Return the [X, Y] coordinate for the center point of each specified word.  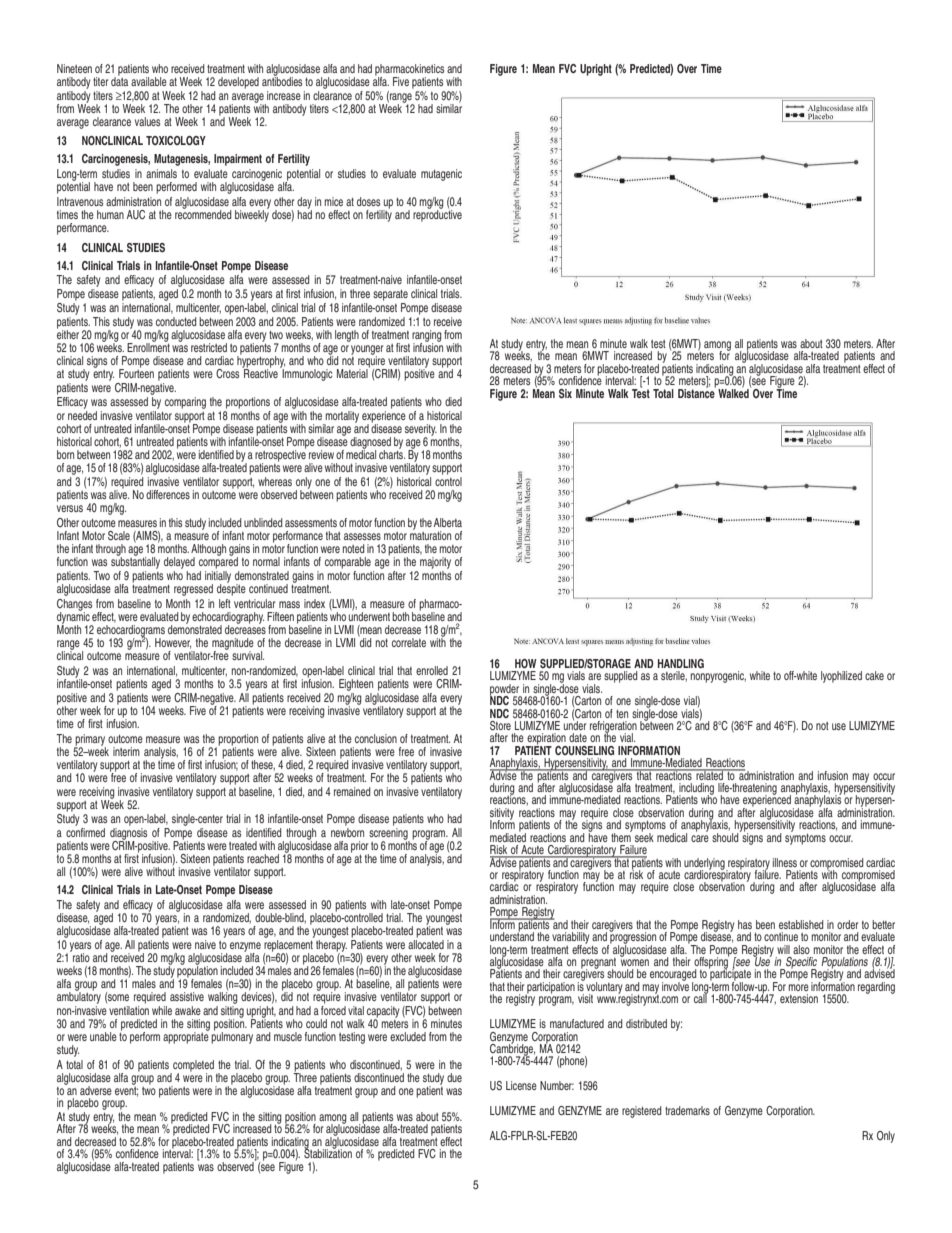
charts [392, 453]
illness [785, 862]
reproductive [437, 215]
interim [126, 751]
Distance [697, 392]
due [454, 1077]
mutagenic [441, 175]
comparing [185, 403]
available [149, 81]
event [126, 1090]
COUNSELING [584, 751]
